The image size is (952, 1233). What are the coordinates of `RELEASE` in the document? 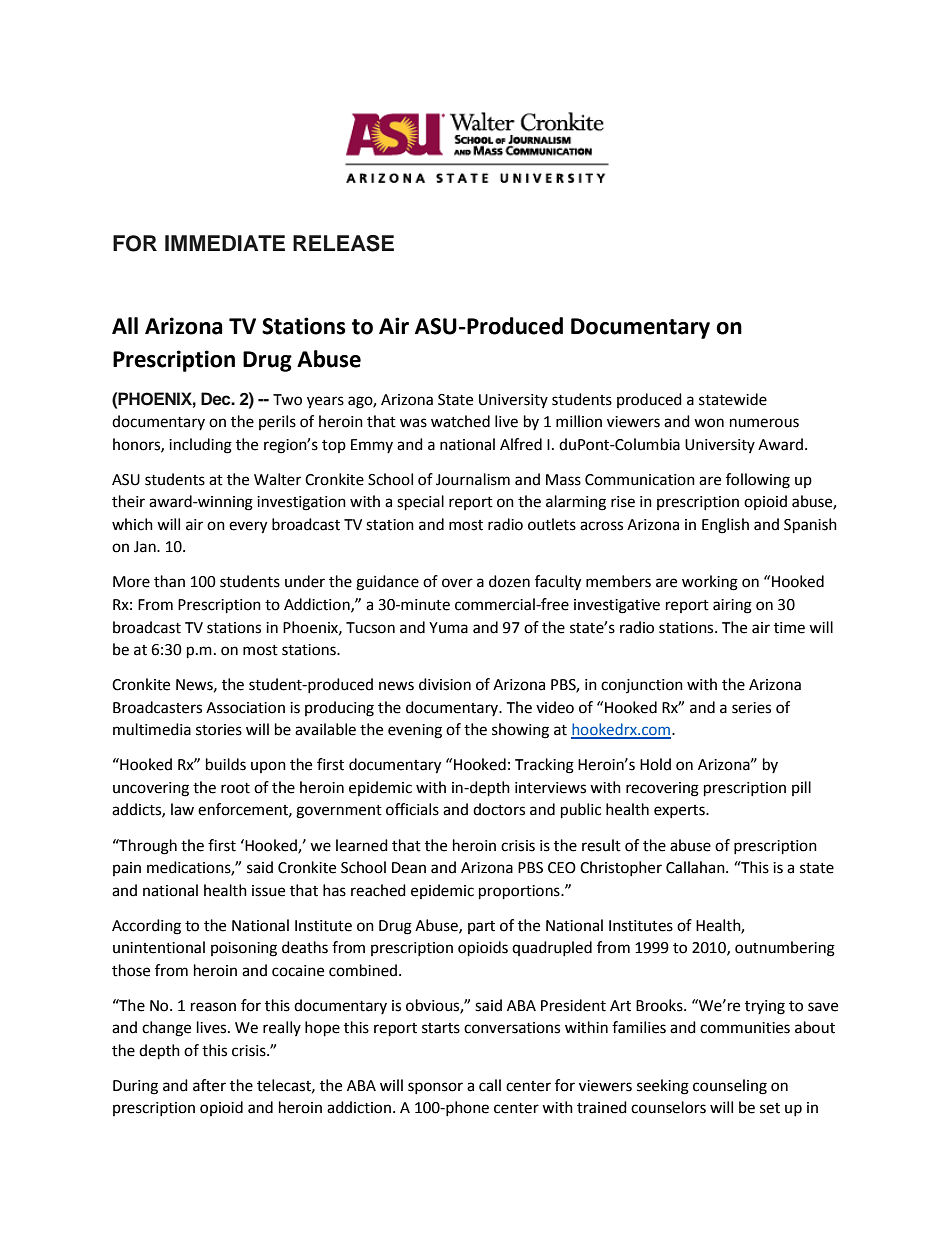 It's located at (343, 243).
